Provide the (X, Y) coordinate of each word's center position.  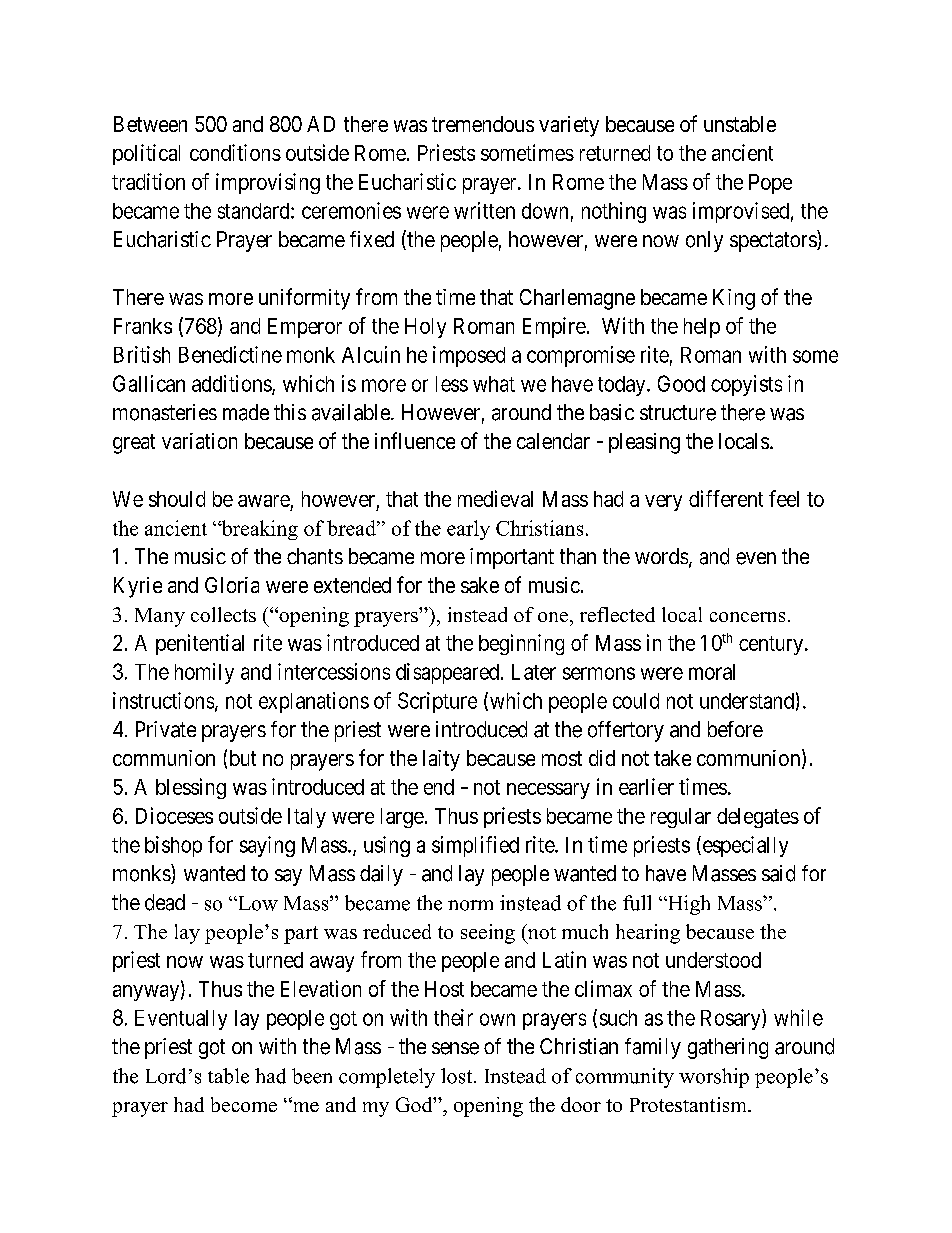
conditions (235, 152)
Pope (770, 184)
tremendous (483, 124)
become (244, 1104)
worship (714, 1078)
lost (458, 1076)
